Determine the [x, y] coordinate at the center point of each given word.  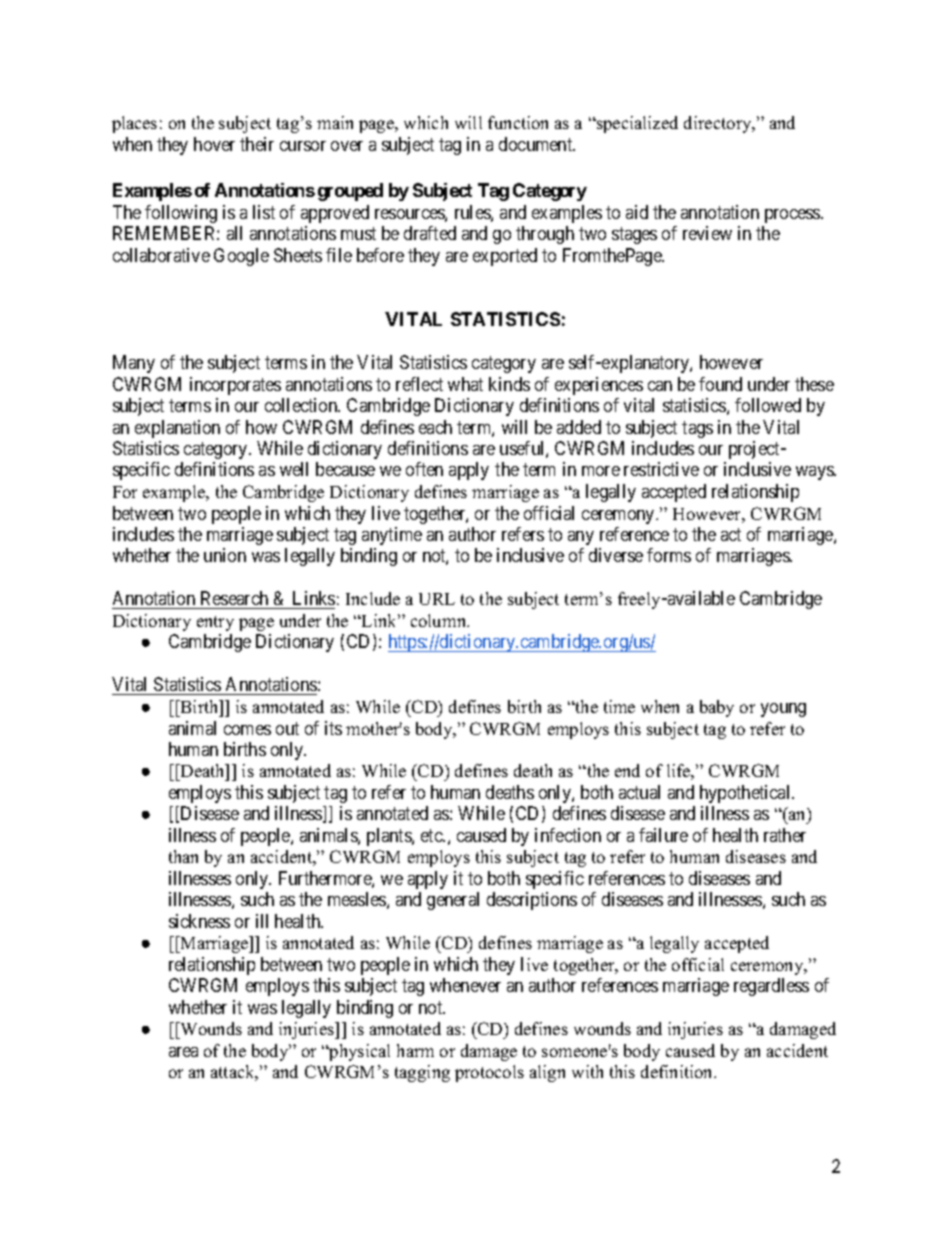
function [518, 122]
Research [234, 598]
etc [432, 835]
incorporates [235, 386]
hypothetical [746, 794]
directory [719, 124]
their [257, 144]
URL [437, 599]
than [183, 856]
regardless [771, 987]
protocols [489, 1073]
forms [669, 555]
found [720, 384]
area [183, 1052]
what [465, 384]
